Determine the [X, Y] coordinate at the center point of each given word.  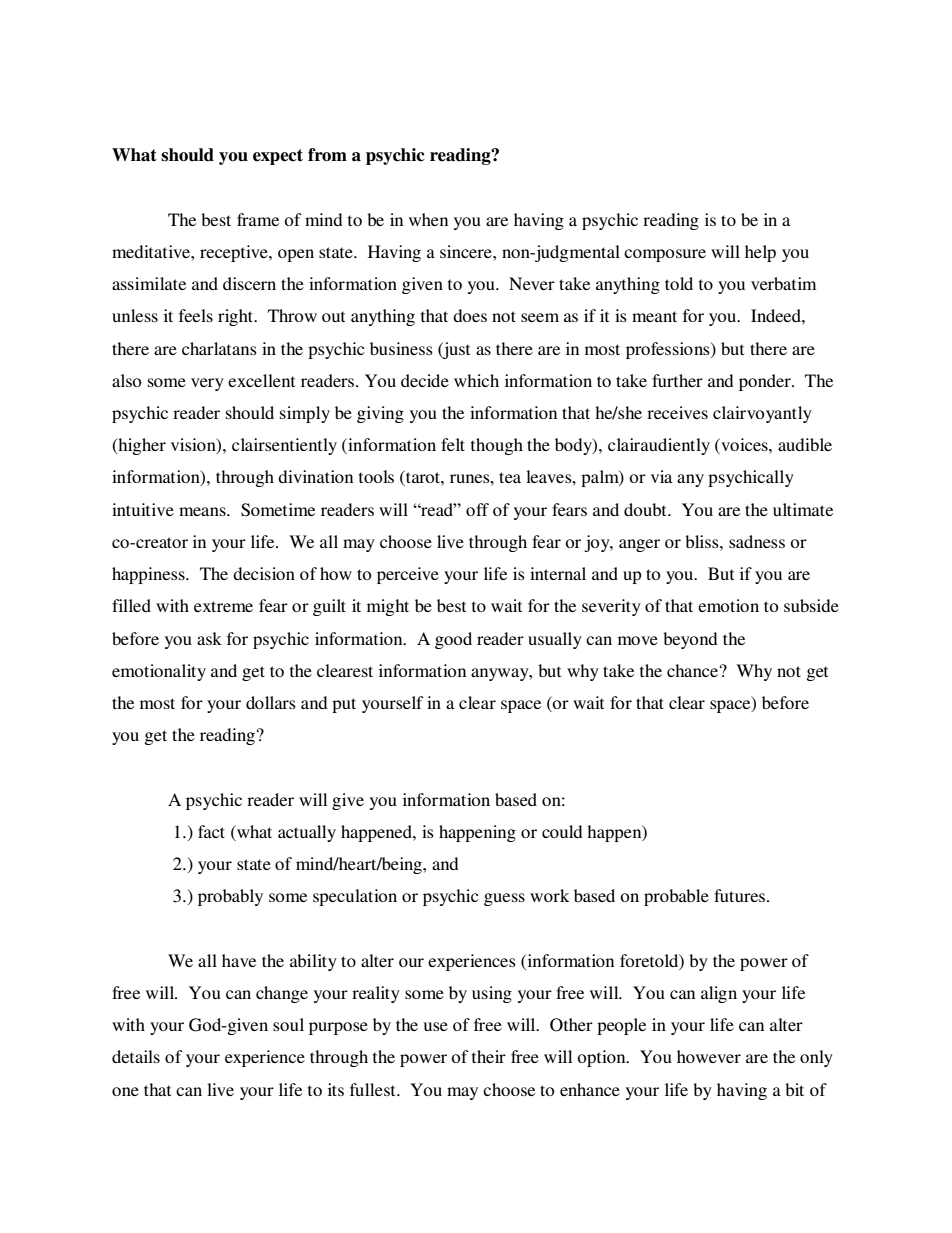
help [760, 253]
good [453, 640]
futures [741, 895]
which [476, 380]
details [136, 1056]
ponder [766, 382]
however [709, 1056]
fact [211, 831]
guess [504, 899]
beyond [690, 640]
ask [209, 638]
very [207, 384]
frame [258, 219]
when [428, 219]
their [489, 1056]
